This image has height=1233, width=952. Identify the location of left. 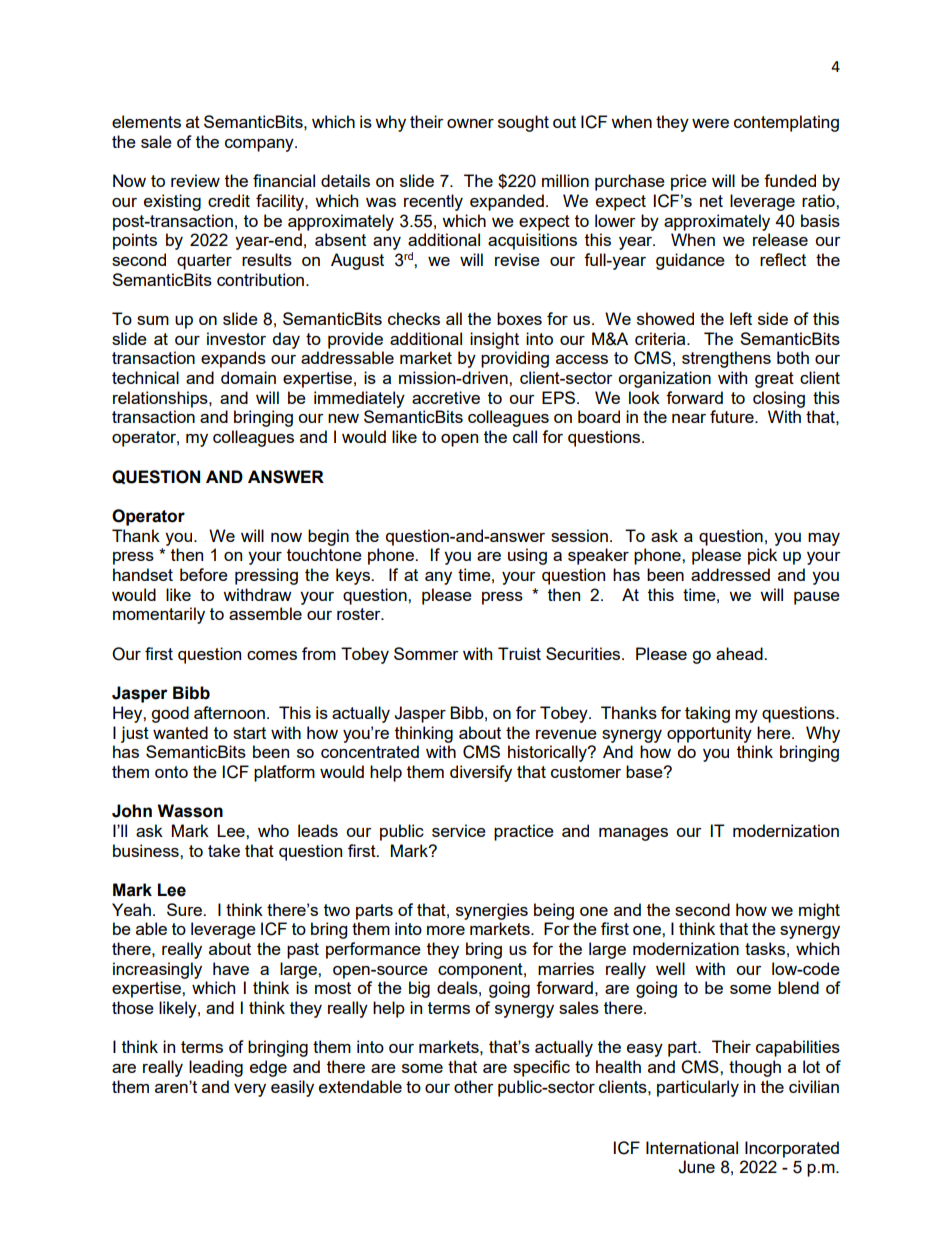
(741, 318).
